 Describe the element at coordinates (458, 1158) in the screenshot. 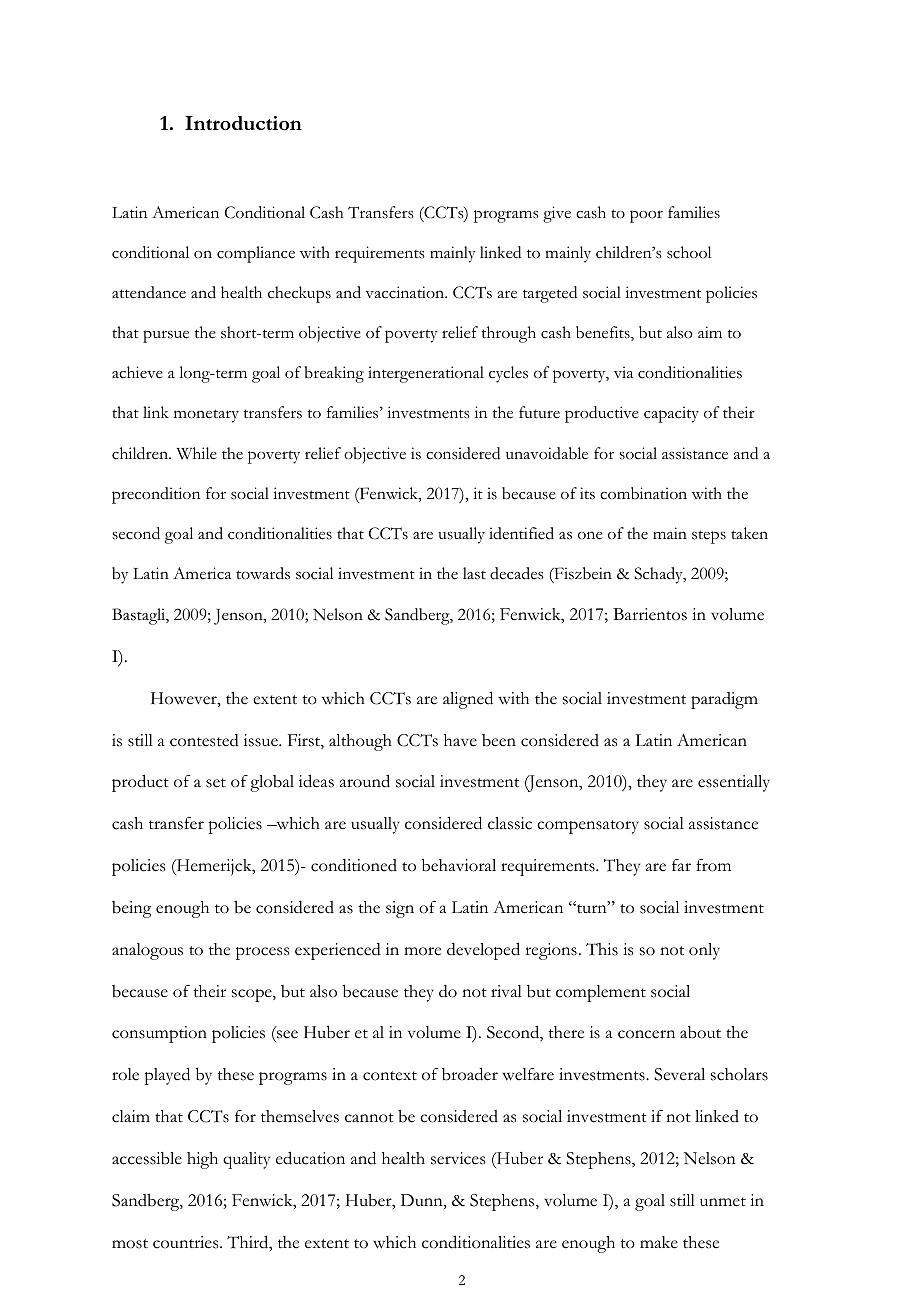

I see `services` at that location.
